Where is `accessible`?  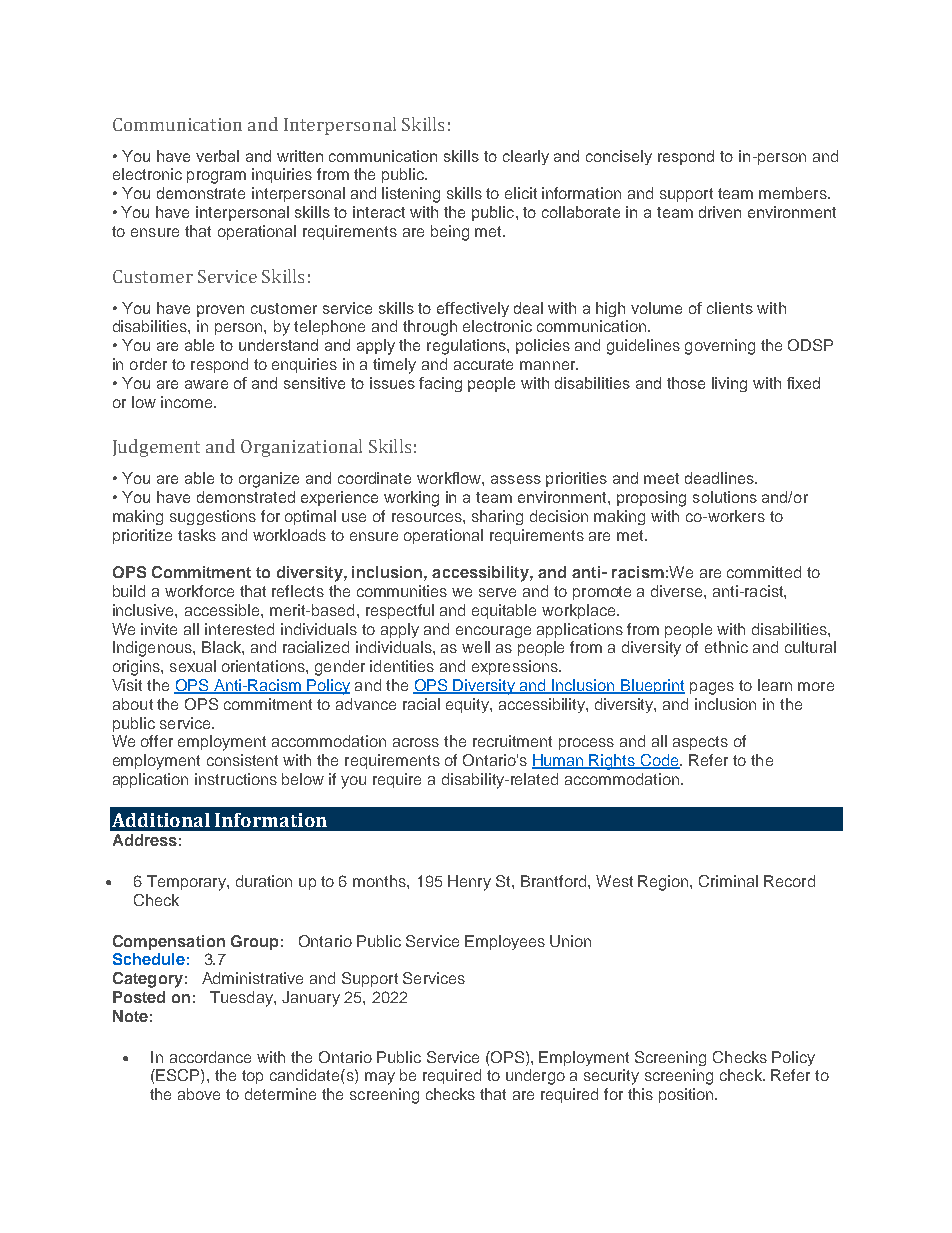 accessible is located at coordinates (223, 610).
